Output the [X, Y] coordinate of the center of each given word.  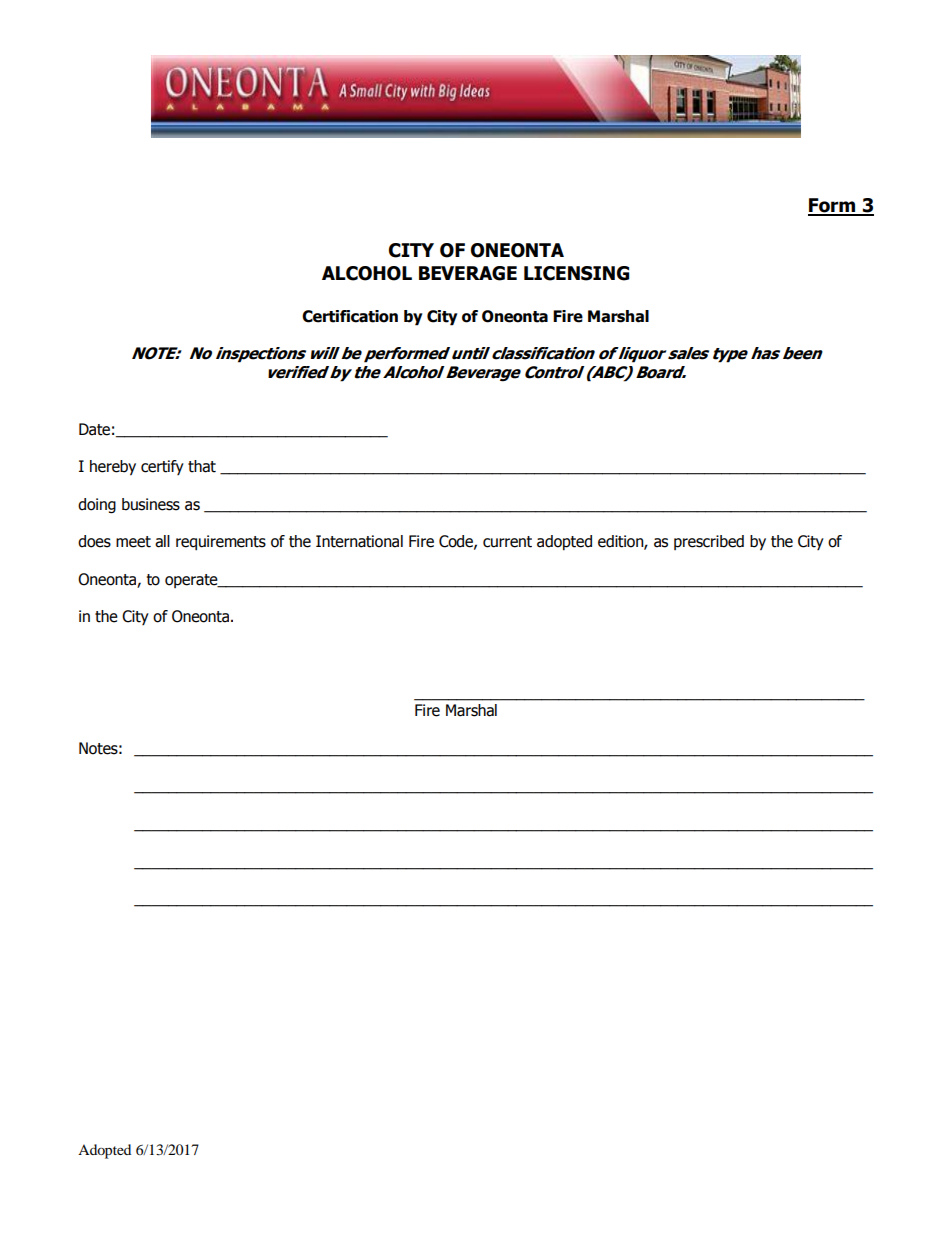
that [202, 466]
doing [97, 506]
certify [162, 467]
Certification [350, 316]
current [507, 542]
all [162, 541]
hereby [113, 468]
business [151, 504]
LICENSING [576, 273]
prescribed [709, 542]
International [359, 541]
